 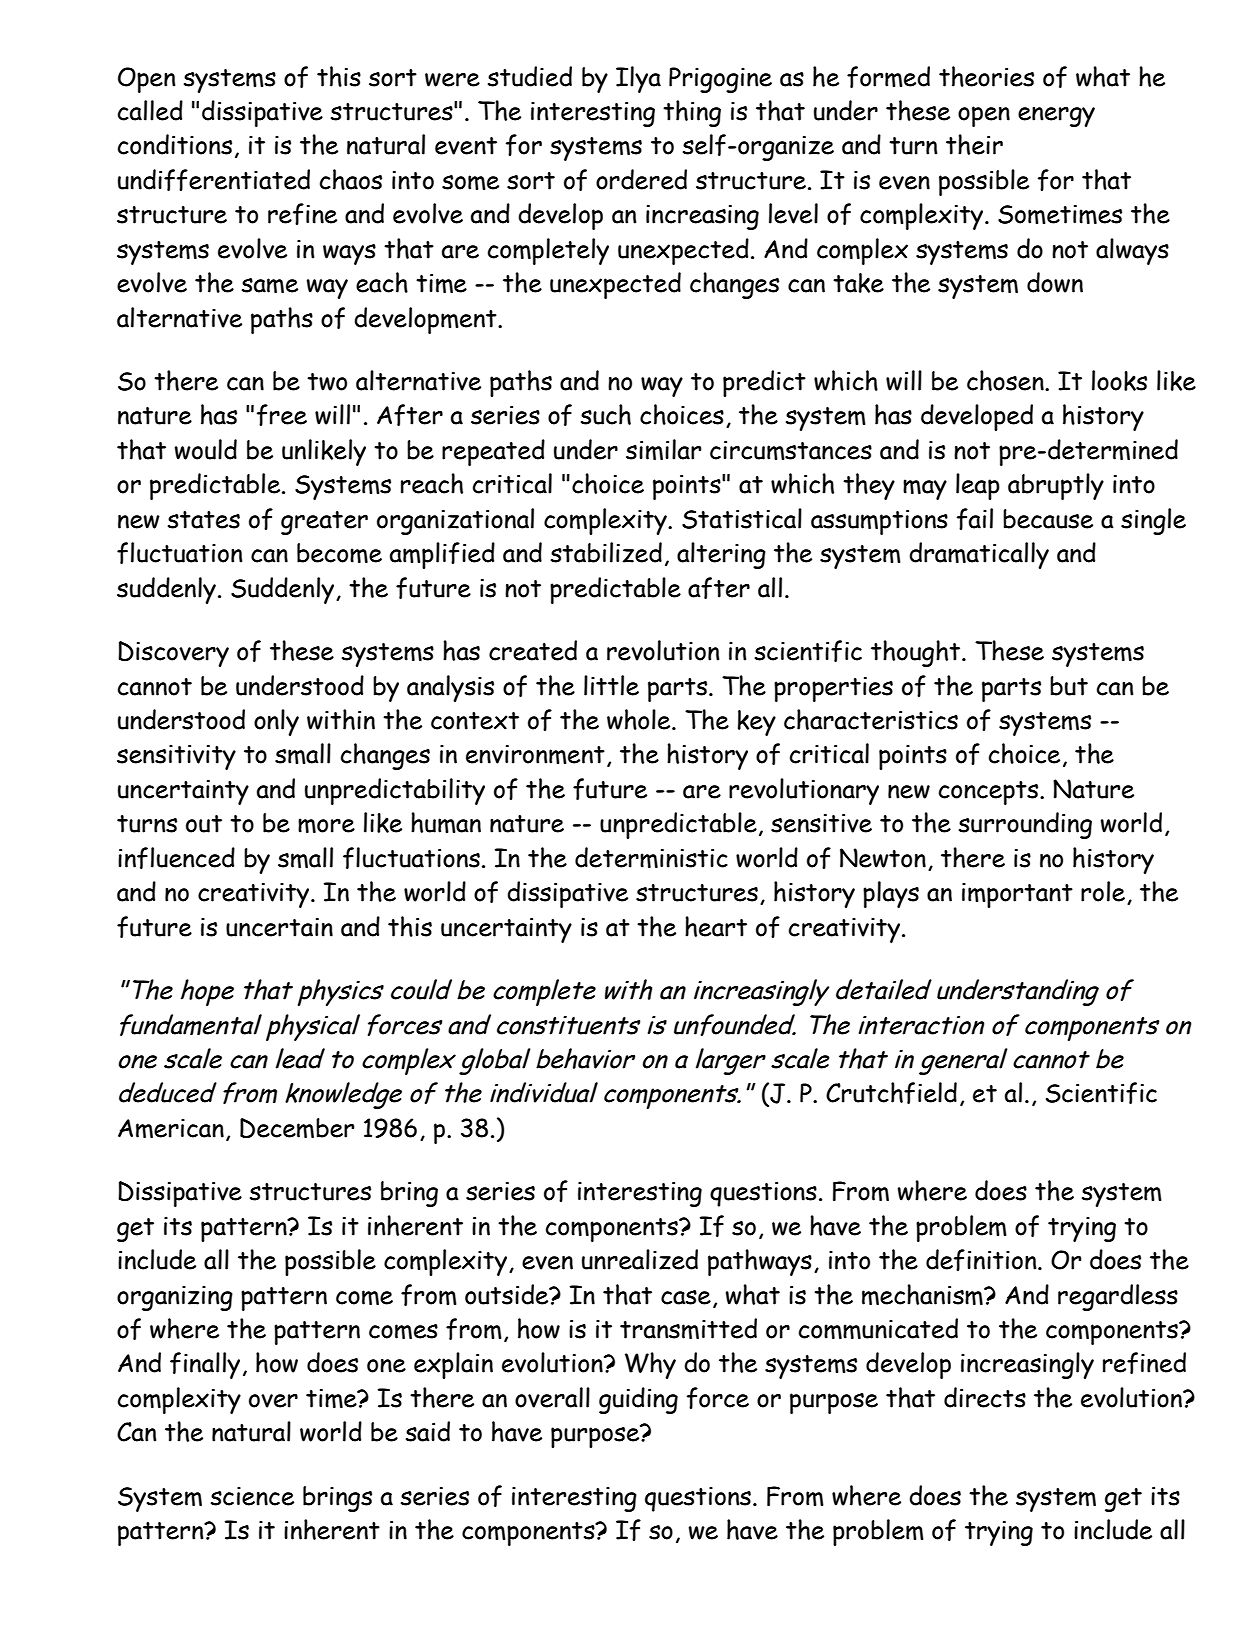 I want to click on thing, so click(x=692, y=113).
